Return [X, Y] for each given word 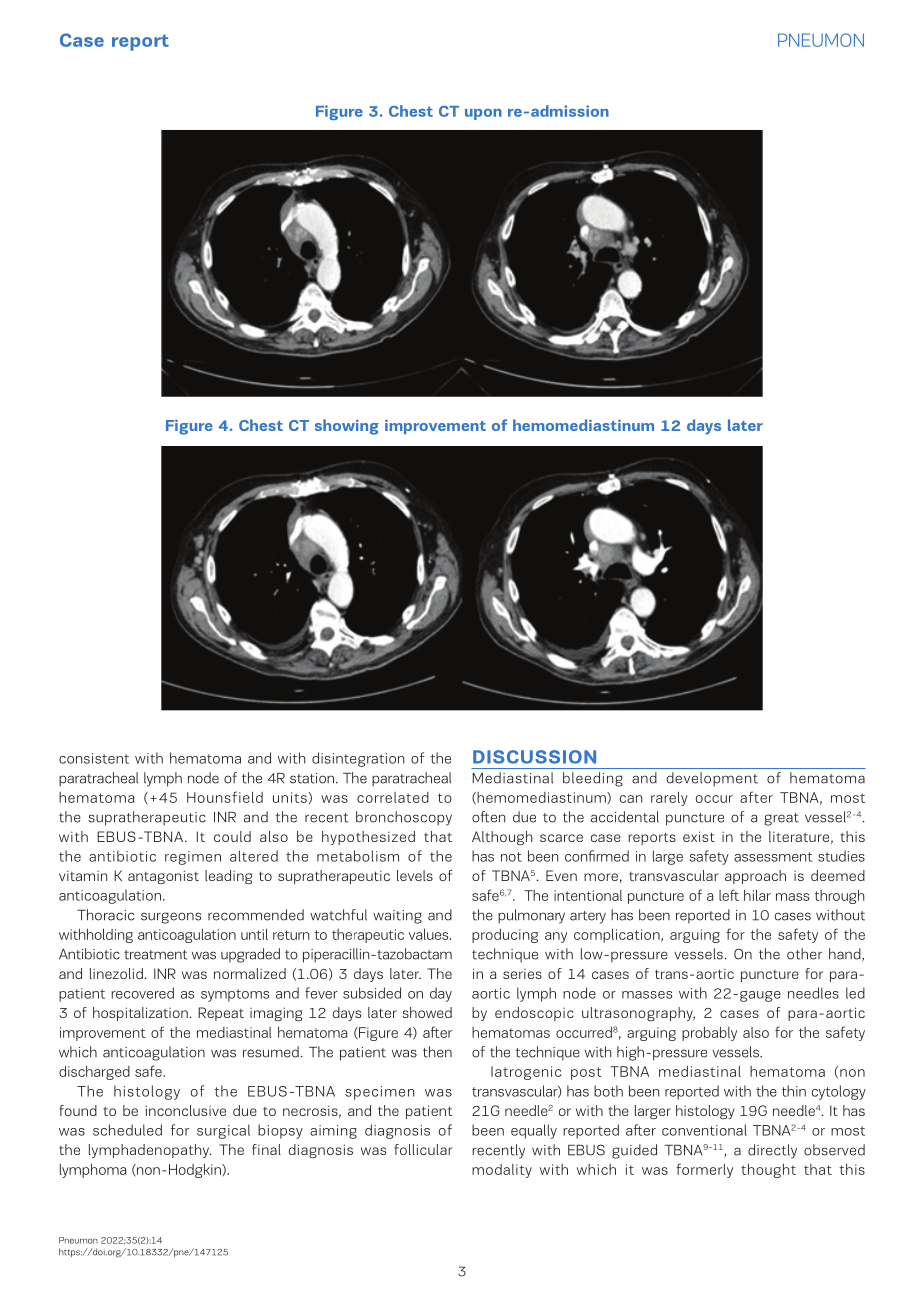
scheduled [127, 1130]
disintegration [358, 759]
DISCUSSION [534, 757]
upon [483, 114]
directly [772, 1151]
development [712, 779]
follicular [423, 1149]
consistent [94, 758]
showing [347, 427]
